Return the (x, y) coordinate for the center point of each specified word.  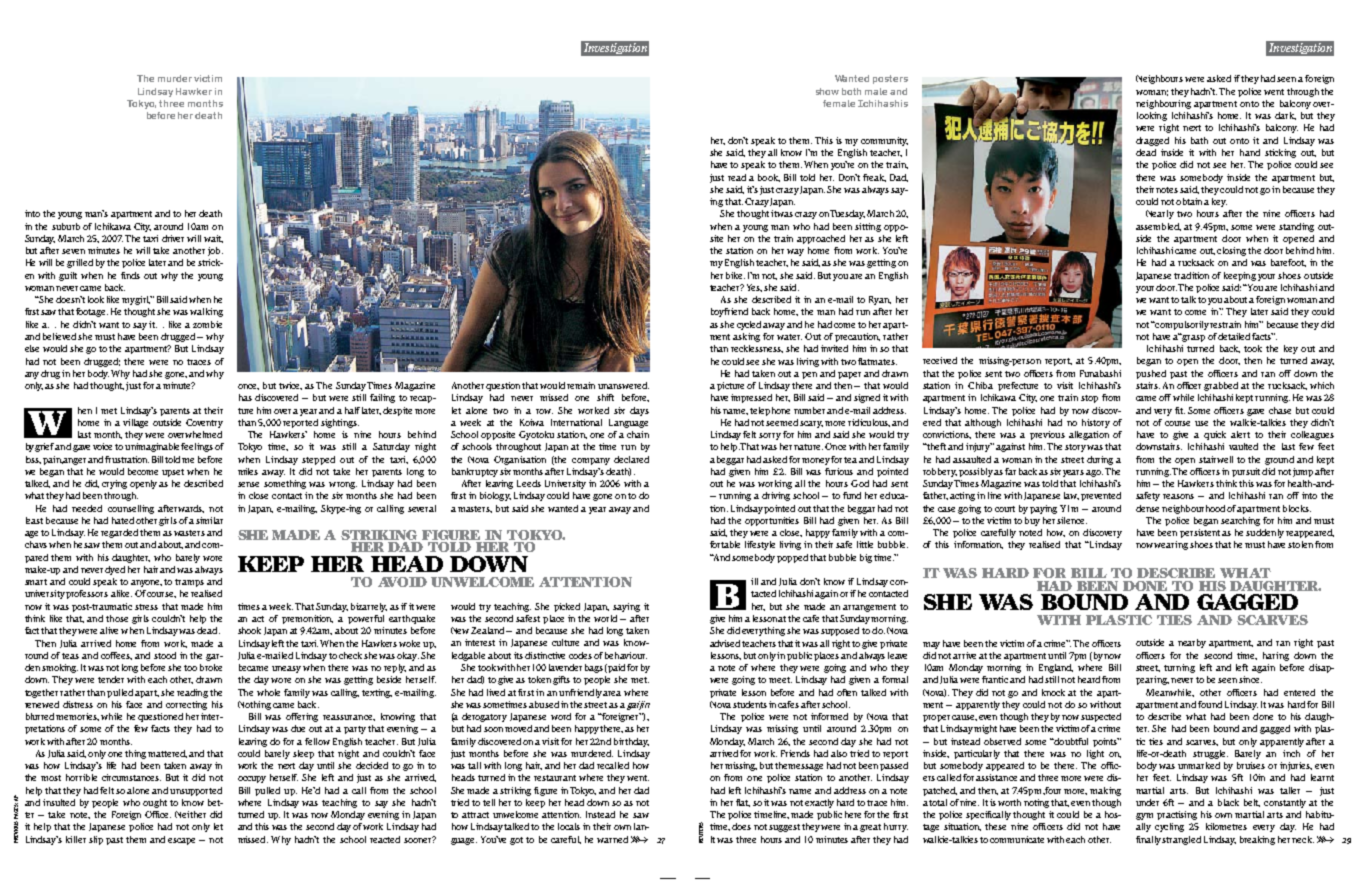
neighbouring (1163, 104)
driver (173, 238)
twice (290, 386)
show (827, 91)
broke (211, 667)
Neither (190, 814)
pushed (1151, 374)
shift (605, 397)
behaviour (626, 655)
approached (821, 239)
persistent (1200, 533)
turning (1179, 668)
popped (792, 558)
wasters (189, 533)
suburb (66, 226)
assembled (1158, 227)
